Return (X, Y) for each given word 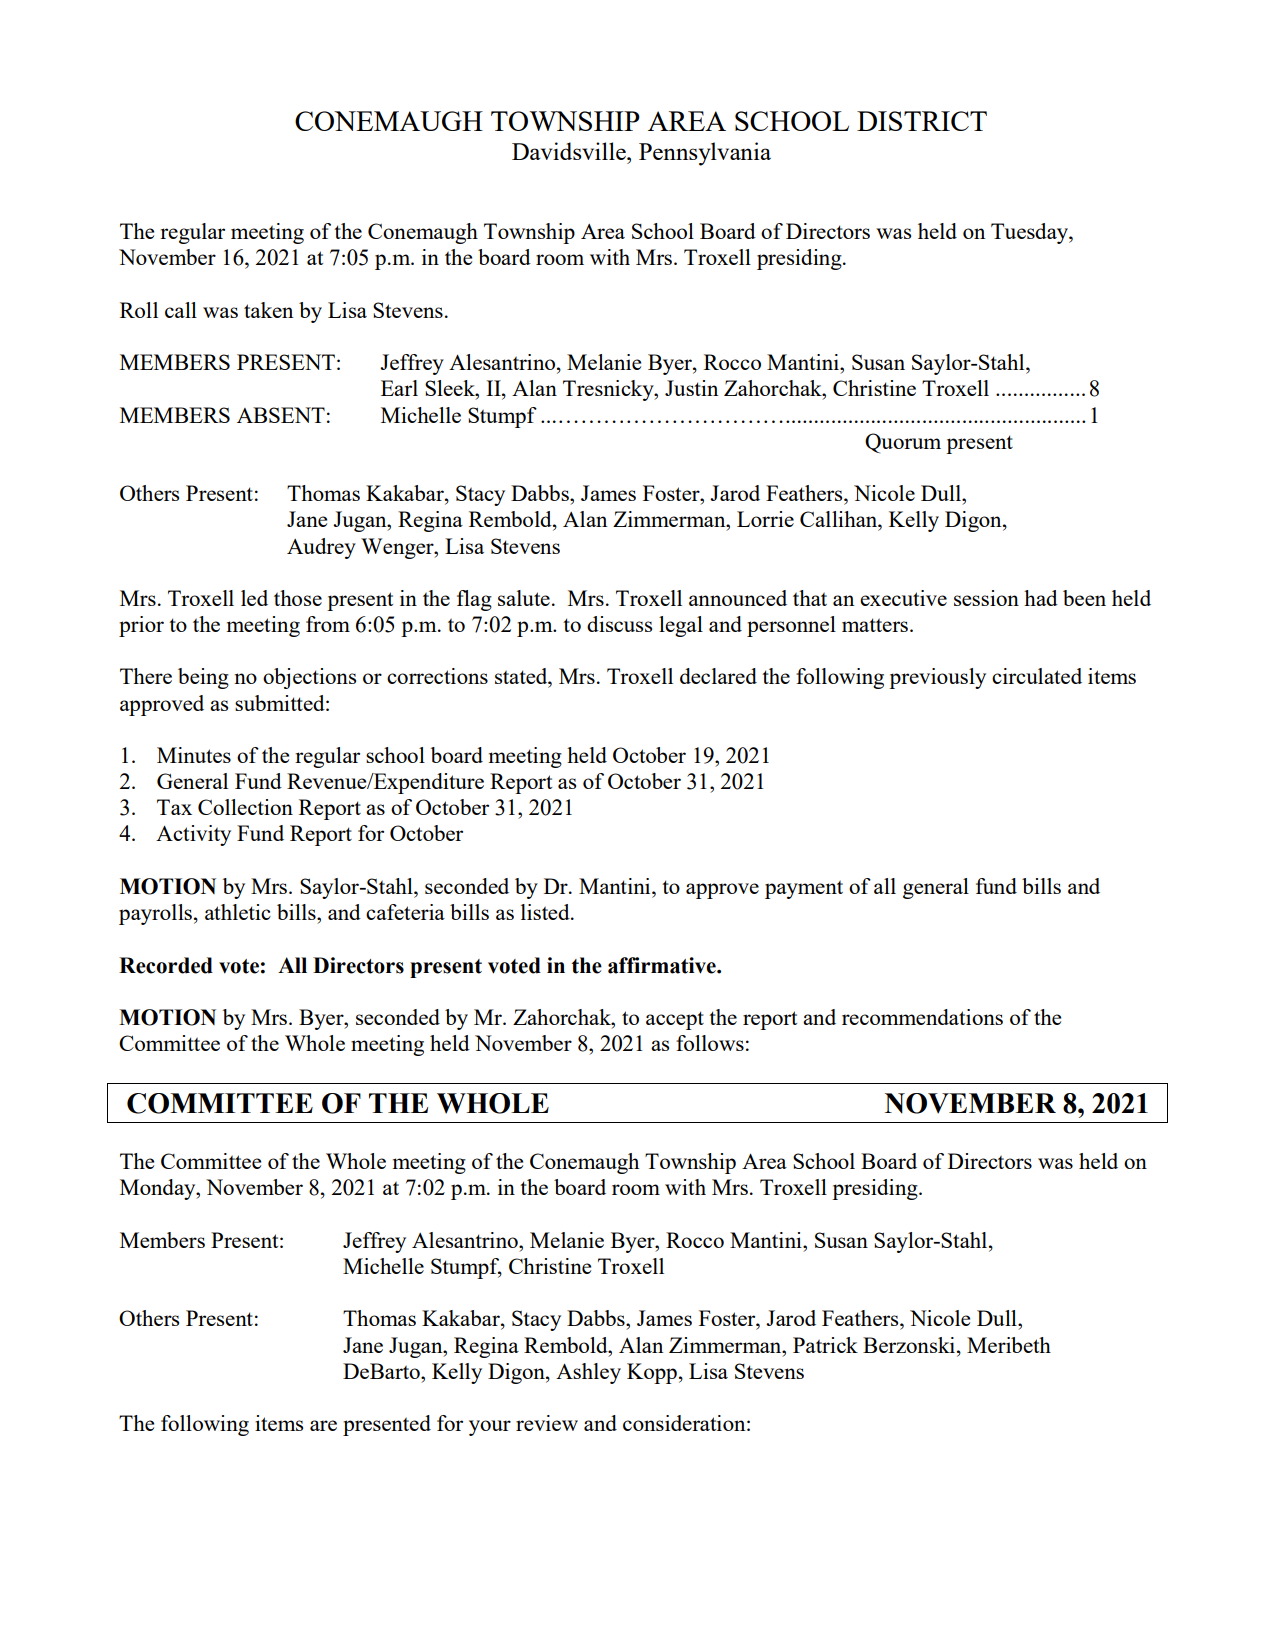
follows (710, 1043)
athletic (238, 912)
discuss (619, 624)
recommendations (922, 1017)
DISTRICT (922, 121)
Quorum (903, 443)
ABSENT (281, 415)
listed (546, 912)
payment (804, 890)
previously (937, 678)
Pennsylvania (705, 154)
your (490, 1428)
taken (268, 310)
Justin (691, 388)
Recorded (166, 965)
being (203, 678)
